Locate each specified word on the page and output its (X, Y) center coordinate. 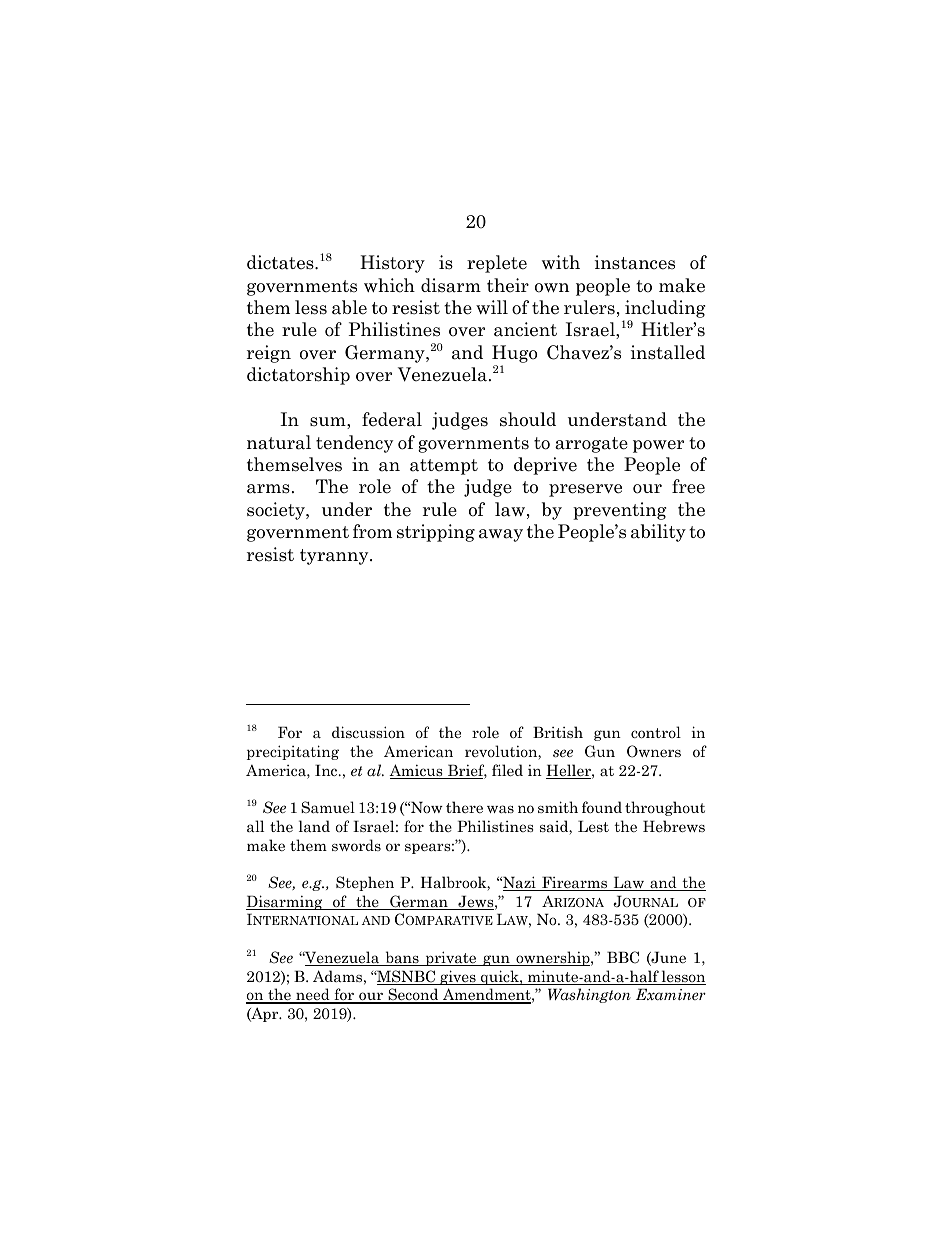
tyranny (335, 557)
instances (635, 262)
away (501, 535)
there (464, 807)
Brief (466, 771)
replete (497, 264)
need (313, 995)
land (314, 826)
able (349, 307)
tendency (354, 444)
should (528, 419)
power (658, 446)
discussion (368, 732)
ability (658, 533)
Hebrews (674, 826)
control (656, 732)
